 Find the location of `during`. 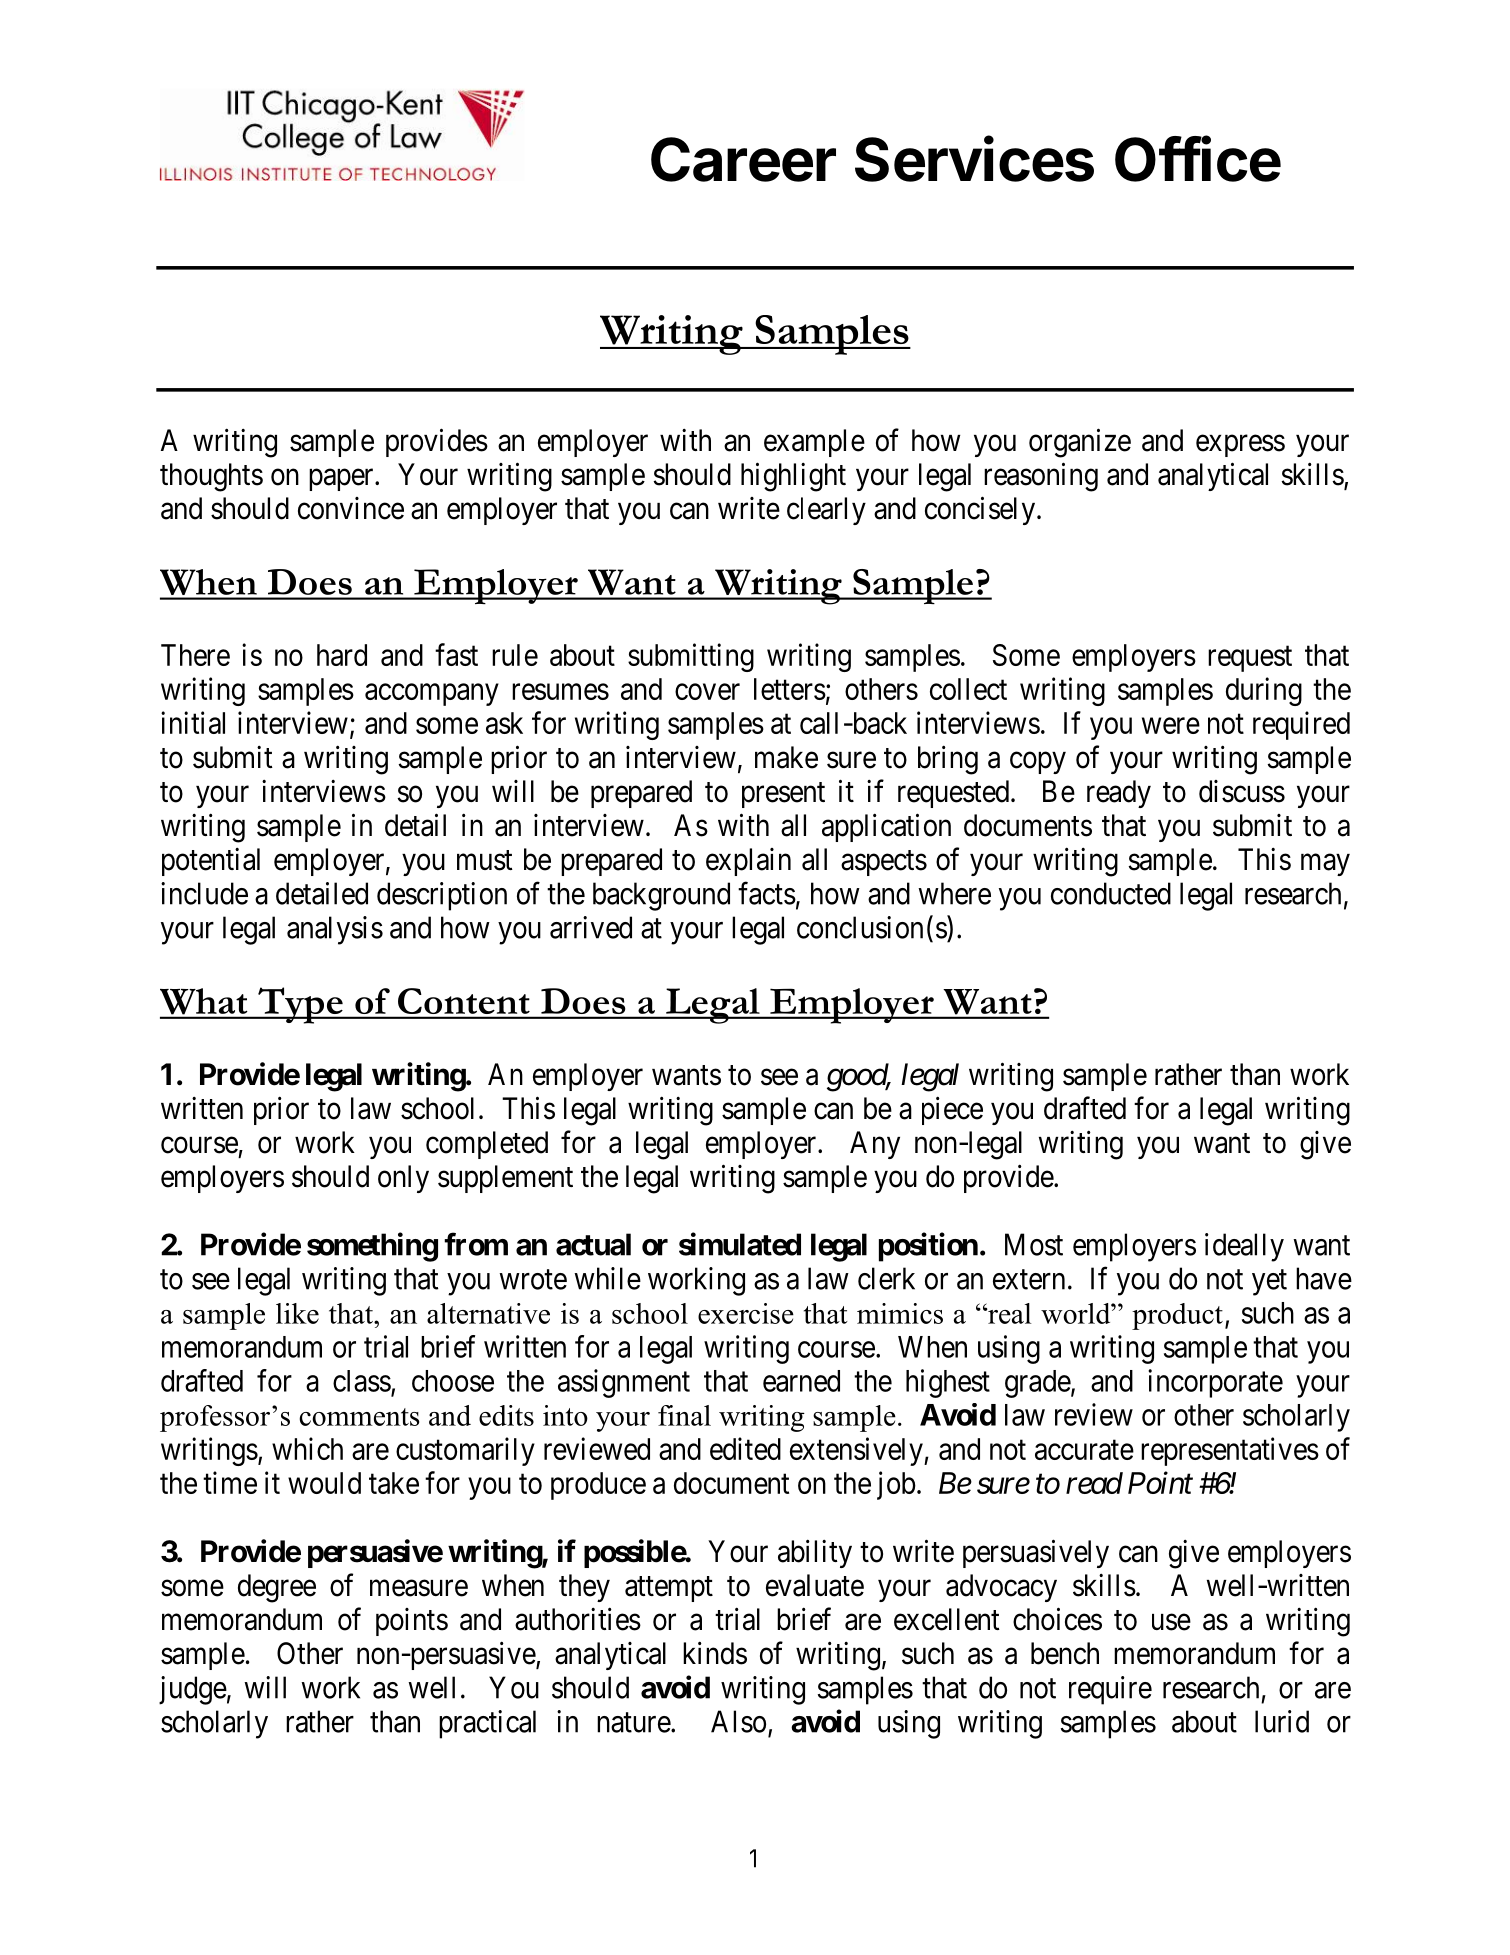

during is located at coordinates (1264, 691).
